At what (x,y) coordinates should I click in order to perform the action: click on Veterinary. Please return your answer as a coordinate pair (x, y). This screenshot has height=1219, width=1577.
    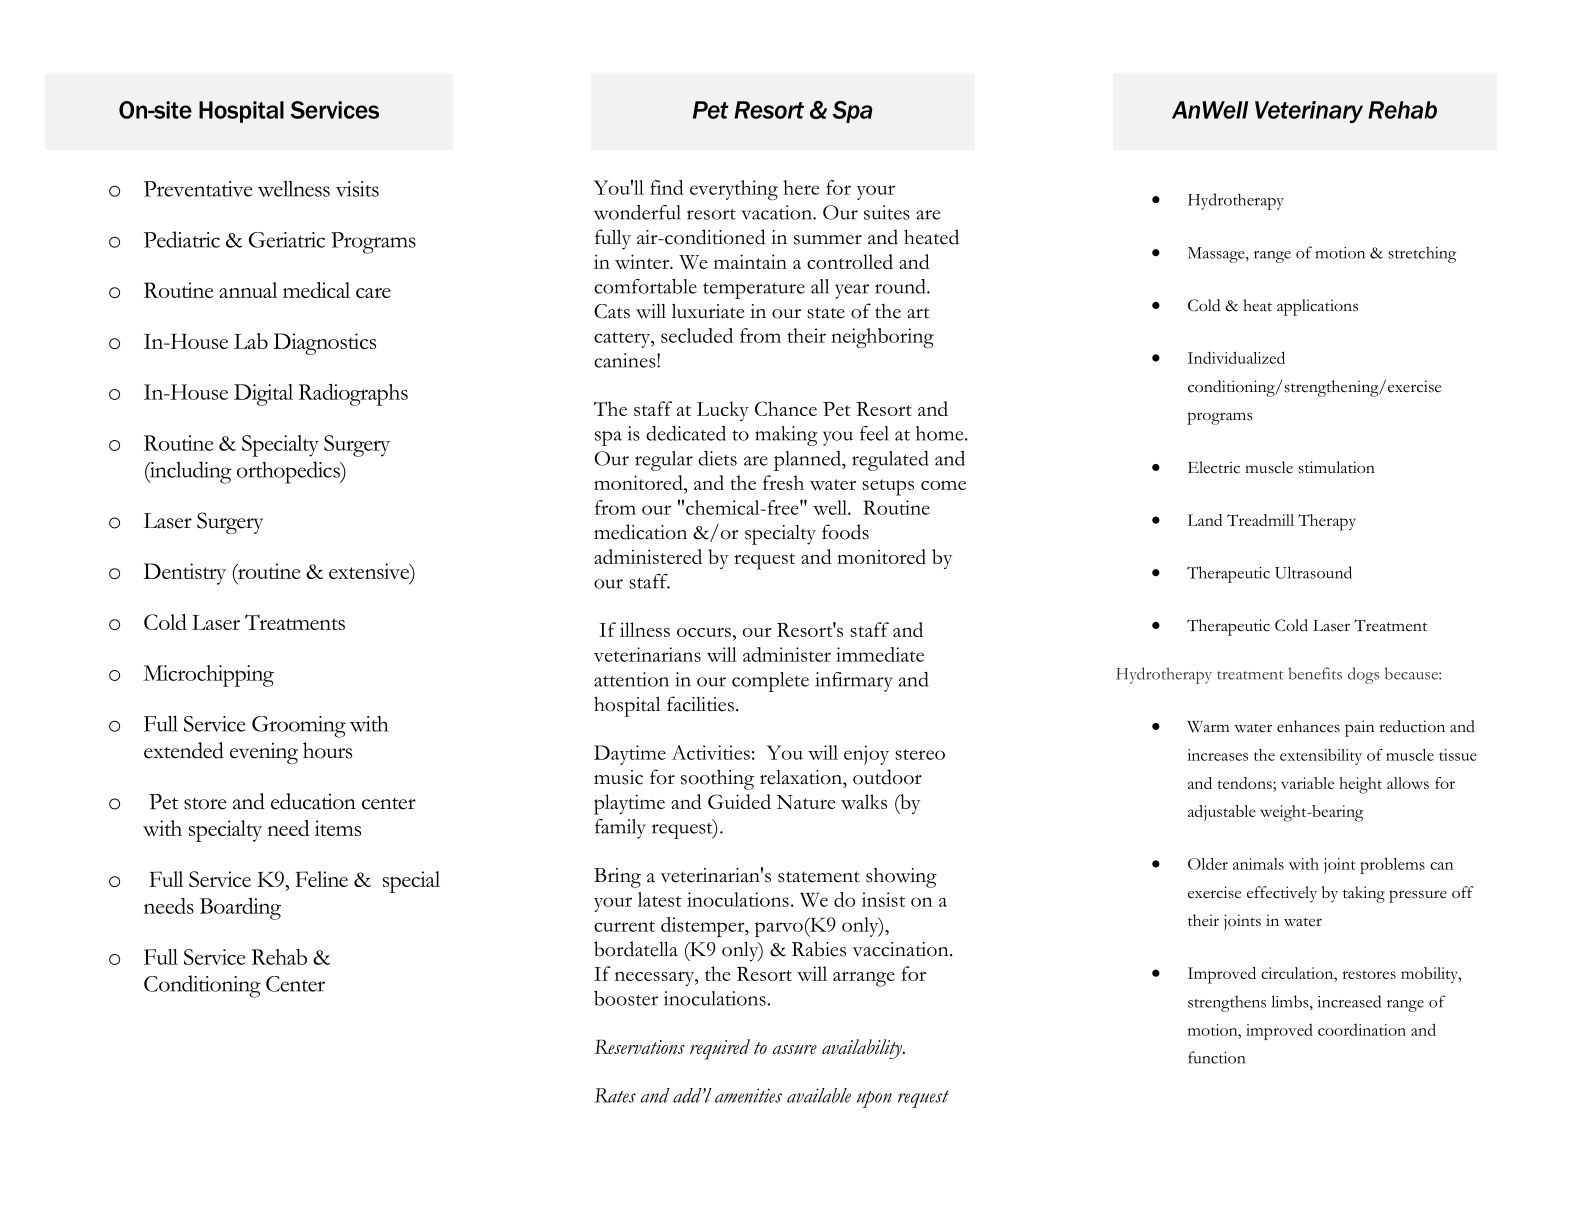
    Looking at the image, I should click on (1309, 112).
